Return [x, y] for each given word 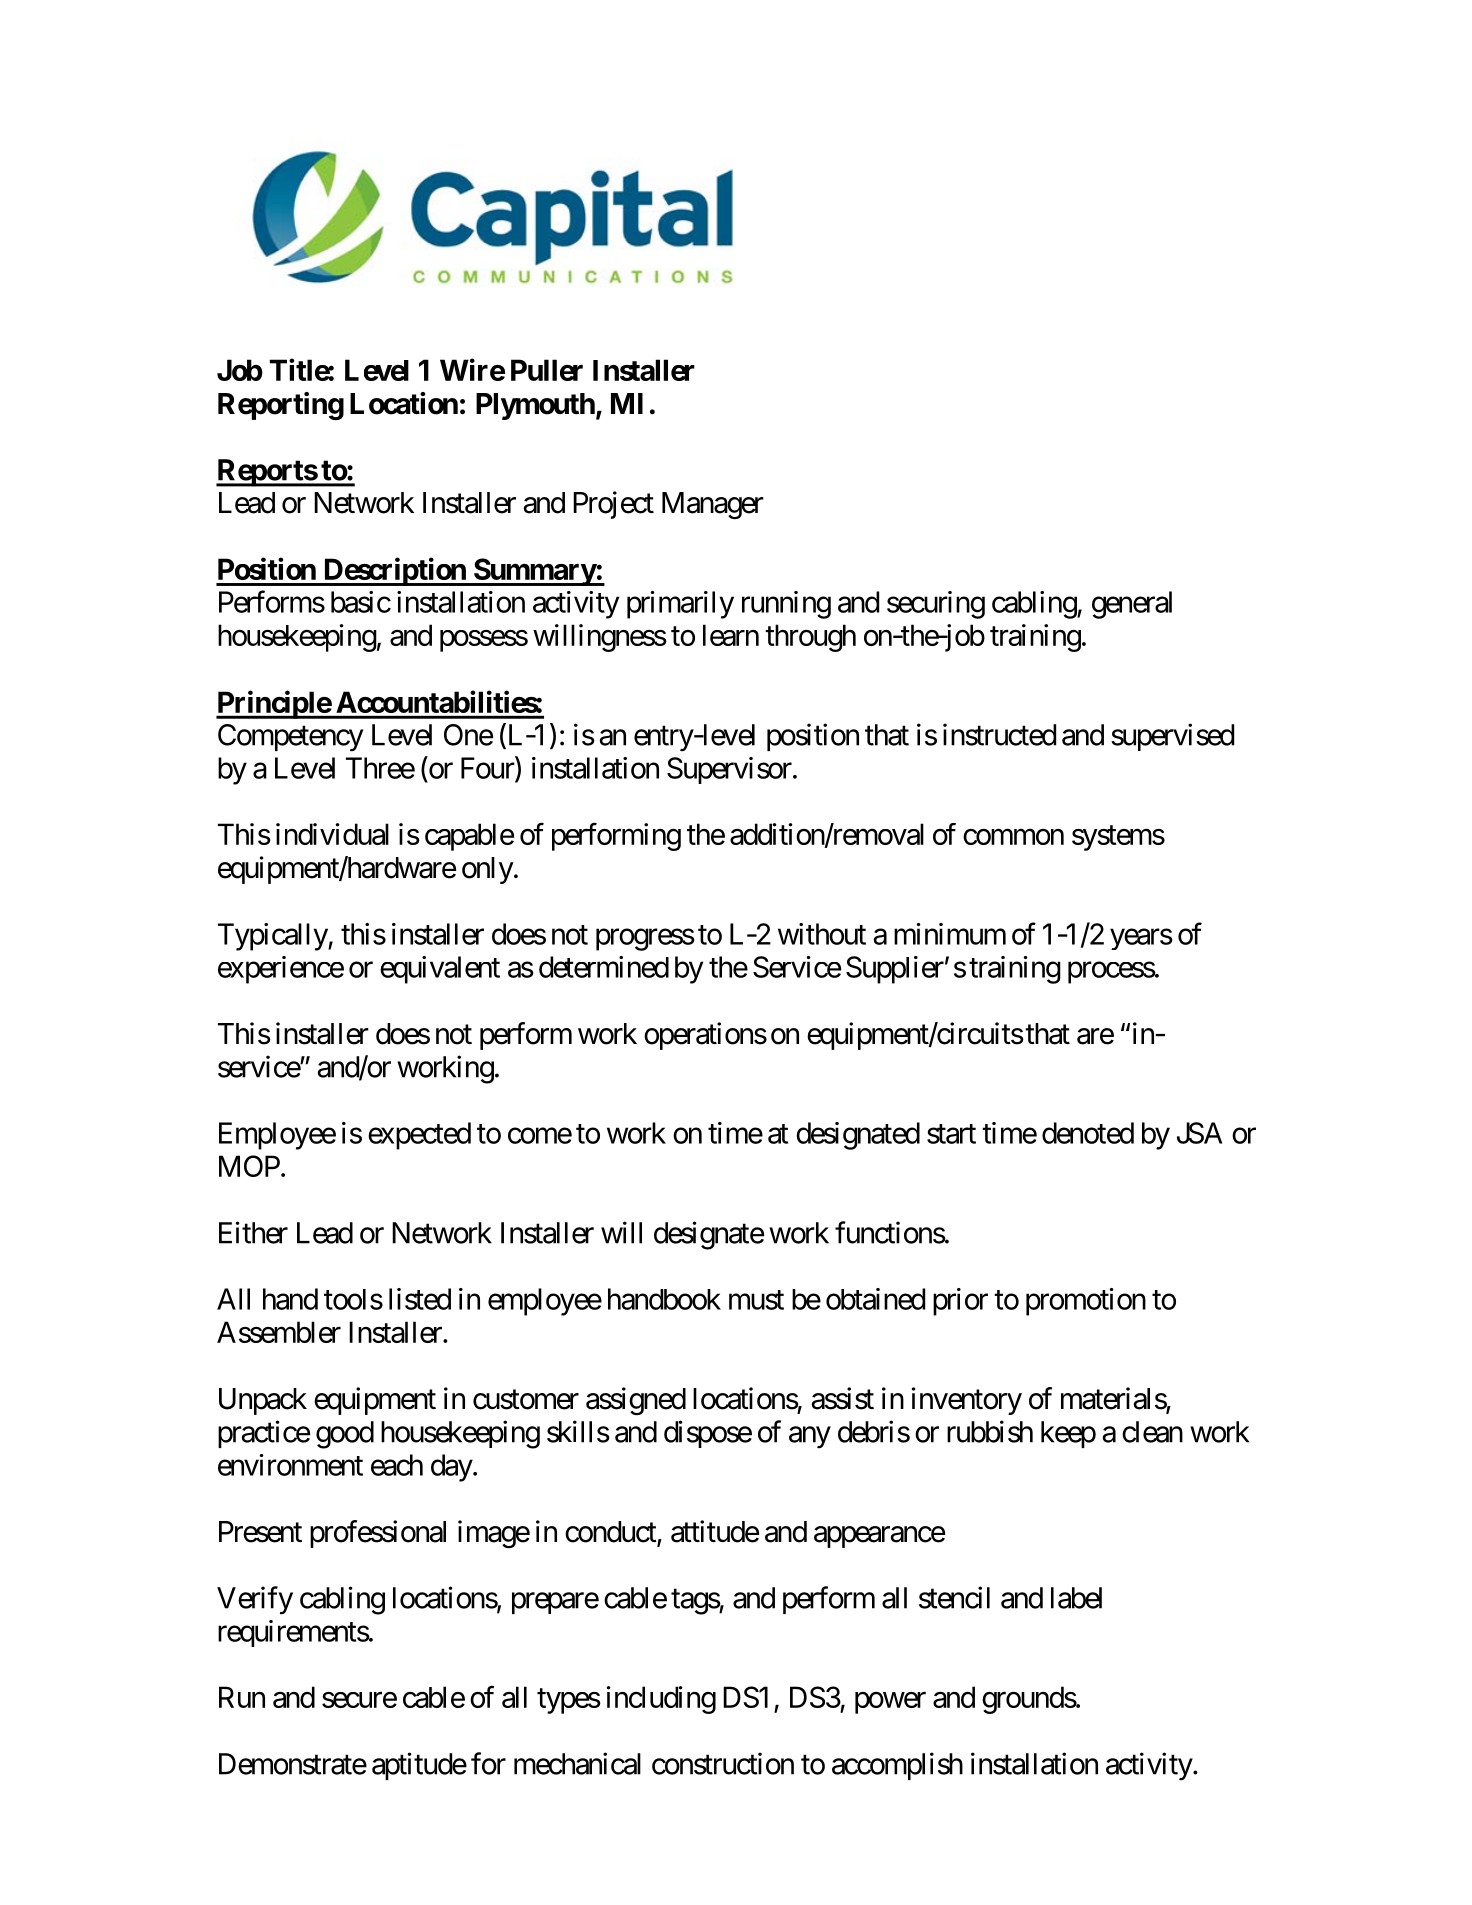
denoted [1088, 1133]
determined [604, 967]
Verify [255, 1600]
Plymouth [535, 406]
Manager [713, 506]
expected [419, 1136]
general [1132, 605]
